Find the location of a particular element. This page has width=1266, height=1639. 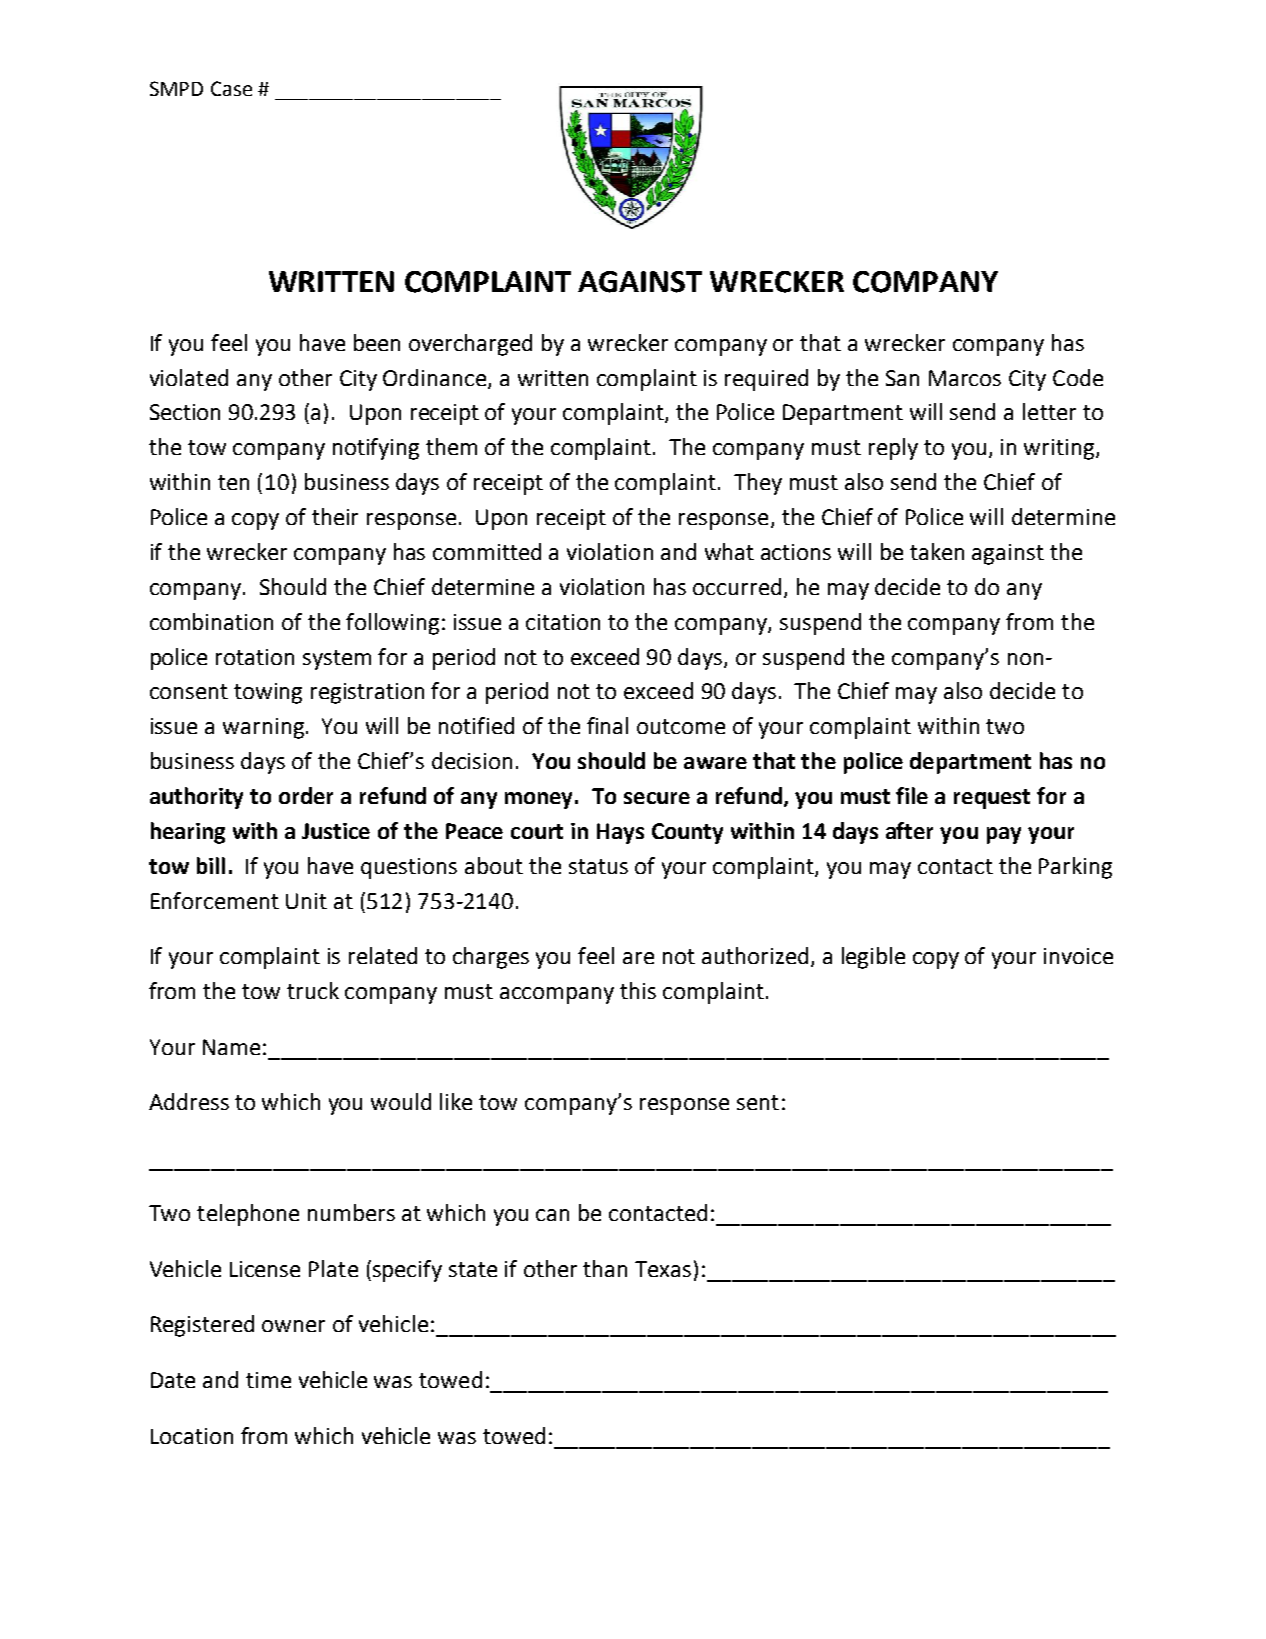

final is located at coordinates (607, 725).
